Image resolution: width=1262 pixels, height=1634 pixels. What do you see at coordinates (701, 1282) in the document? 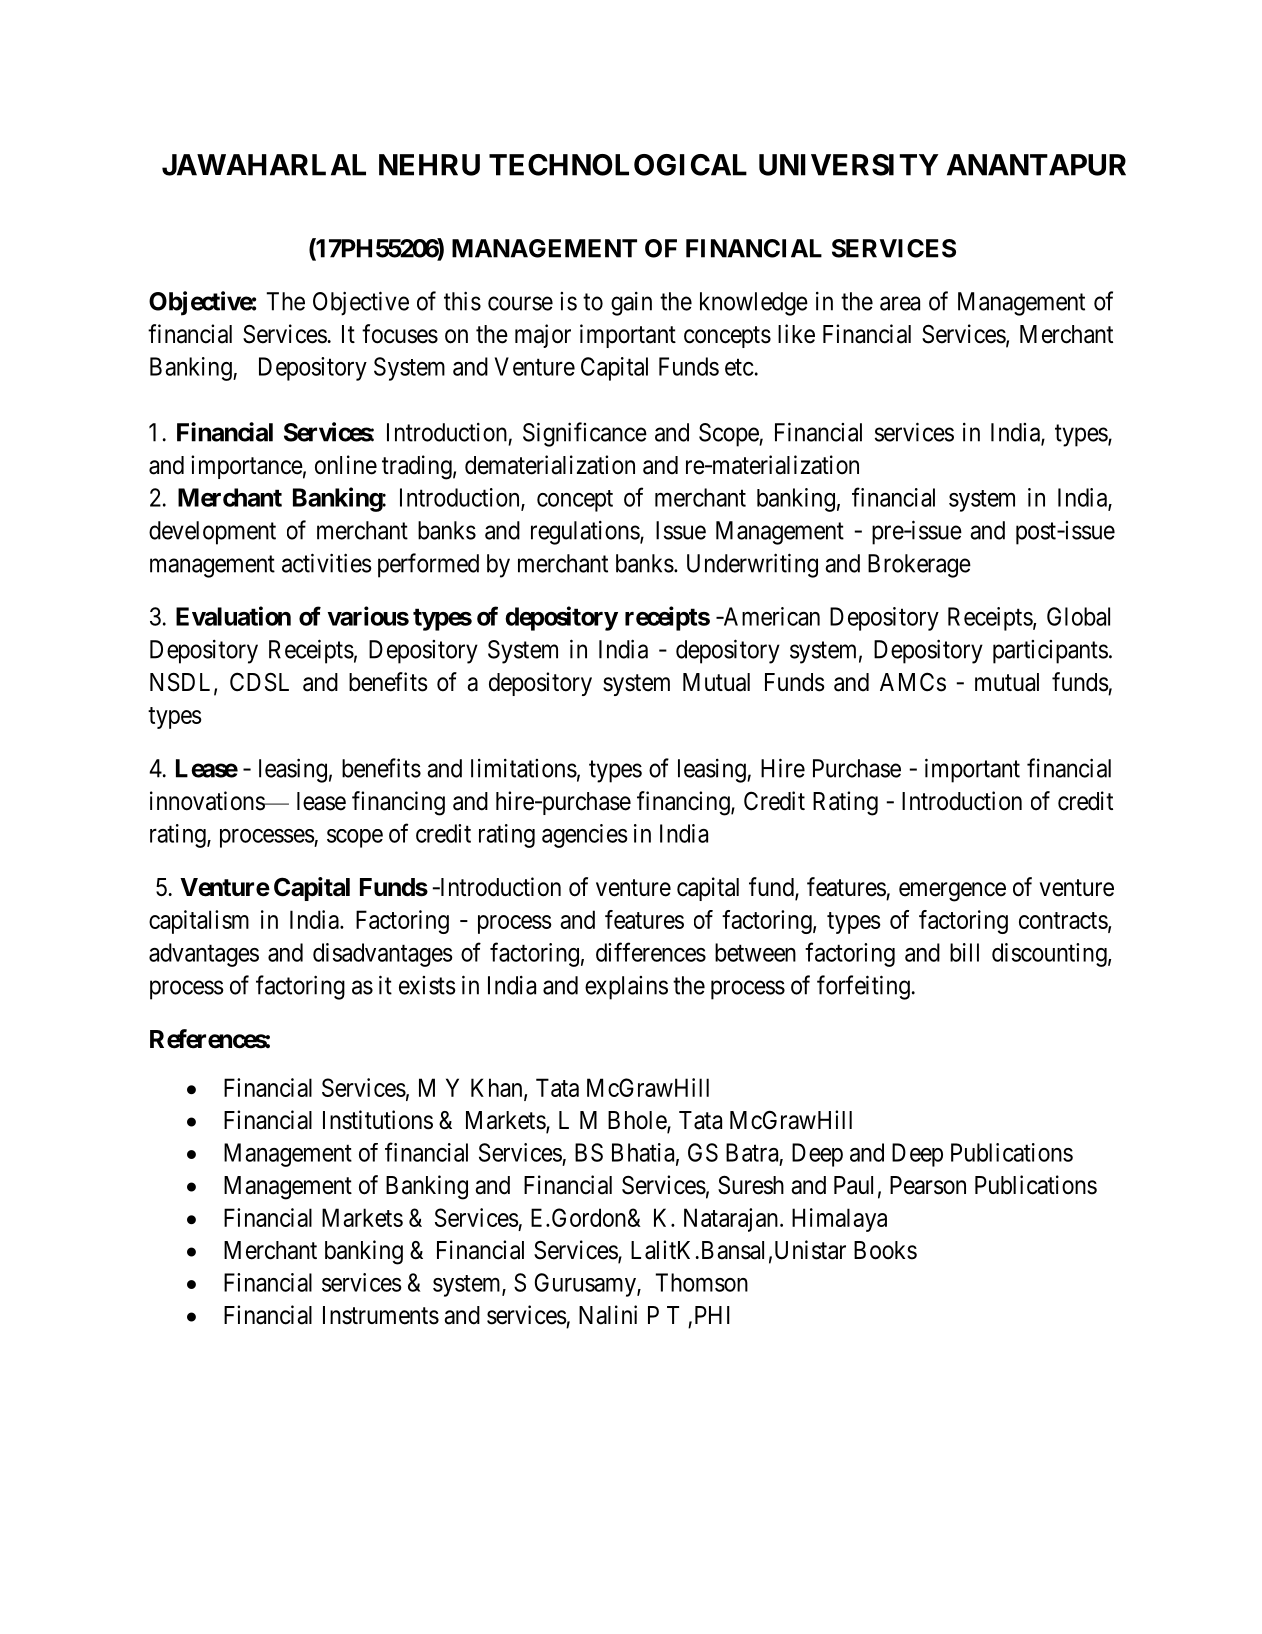
I see `Thomson` at bounding box center [701, 1282].
